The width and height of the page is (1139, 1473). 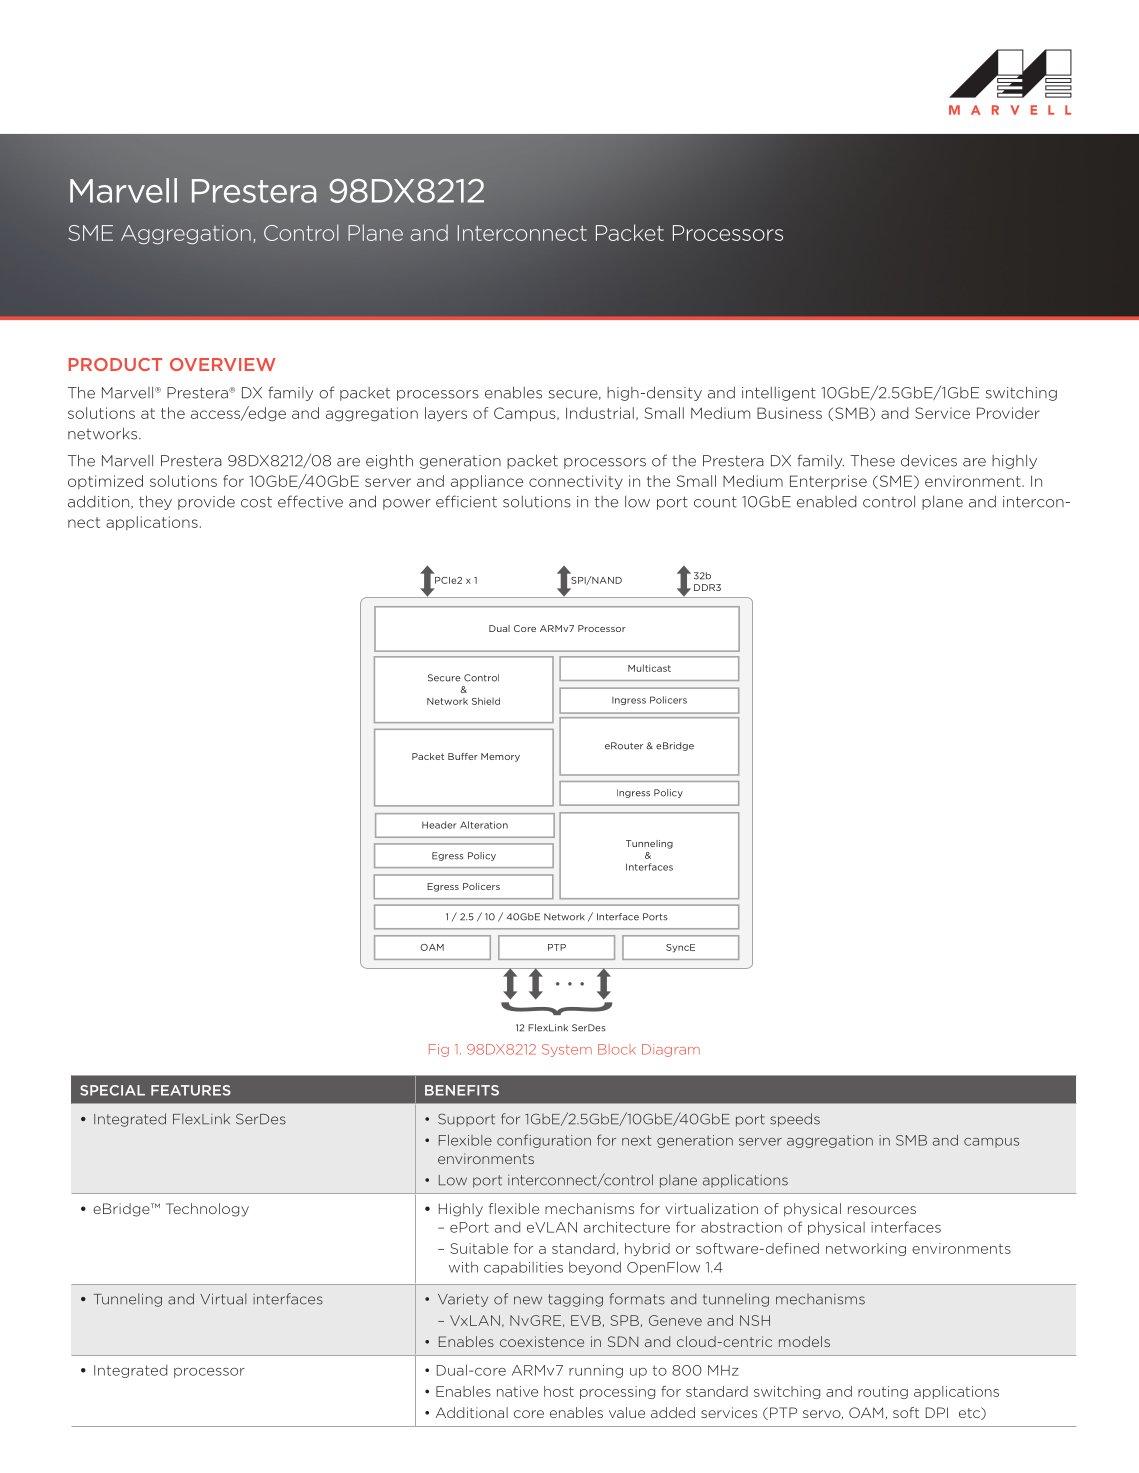 I want to click on System, so click(x=567, y=1050).
